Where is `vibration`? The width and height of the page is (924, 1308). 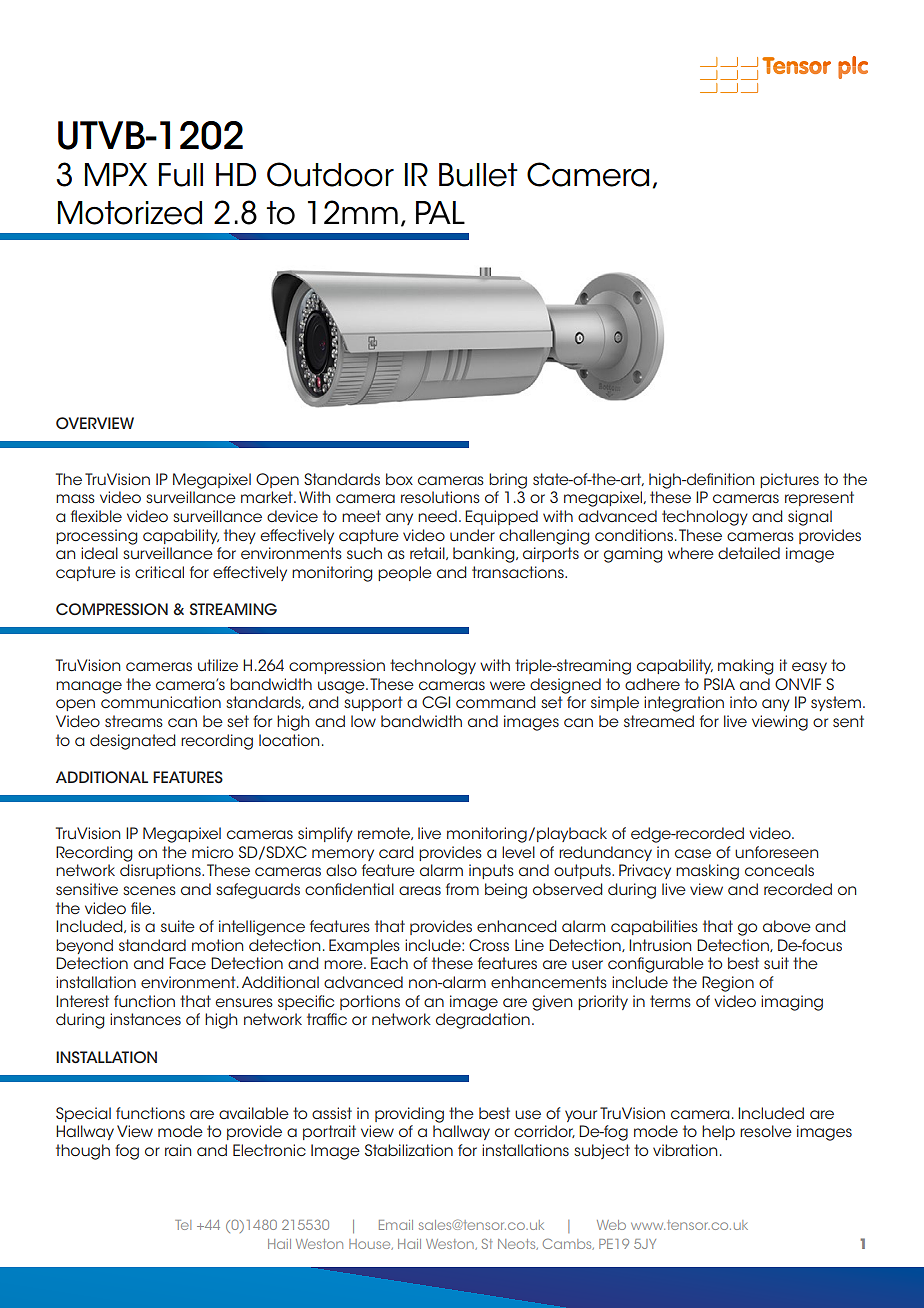
vibration is located at coordinates (685, 1150).
